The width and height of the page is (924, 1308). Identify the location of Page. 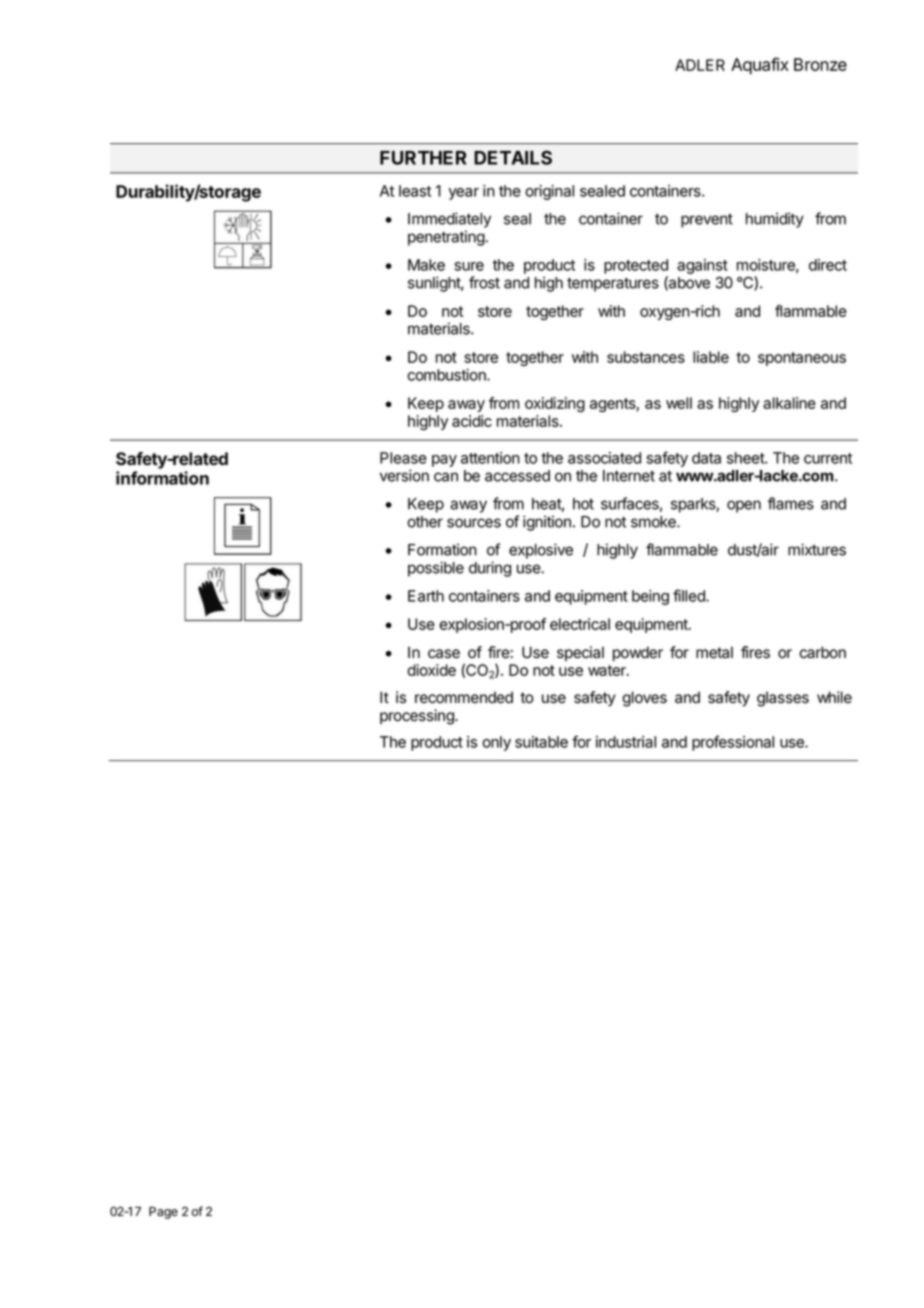
(163, 1213).
